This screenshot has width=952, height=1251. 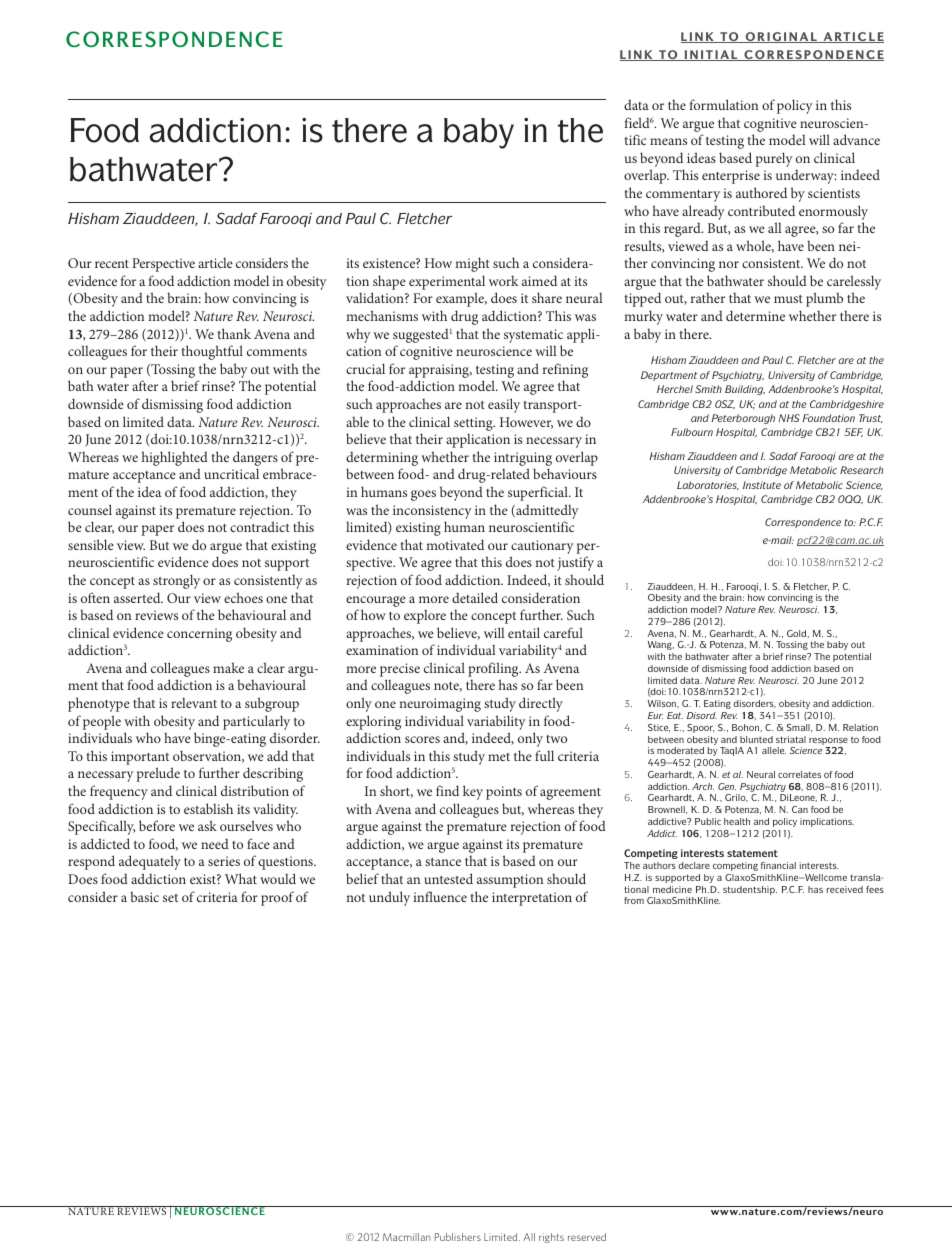 I want to click on might, so click(x=472, y=264).
